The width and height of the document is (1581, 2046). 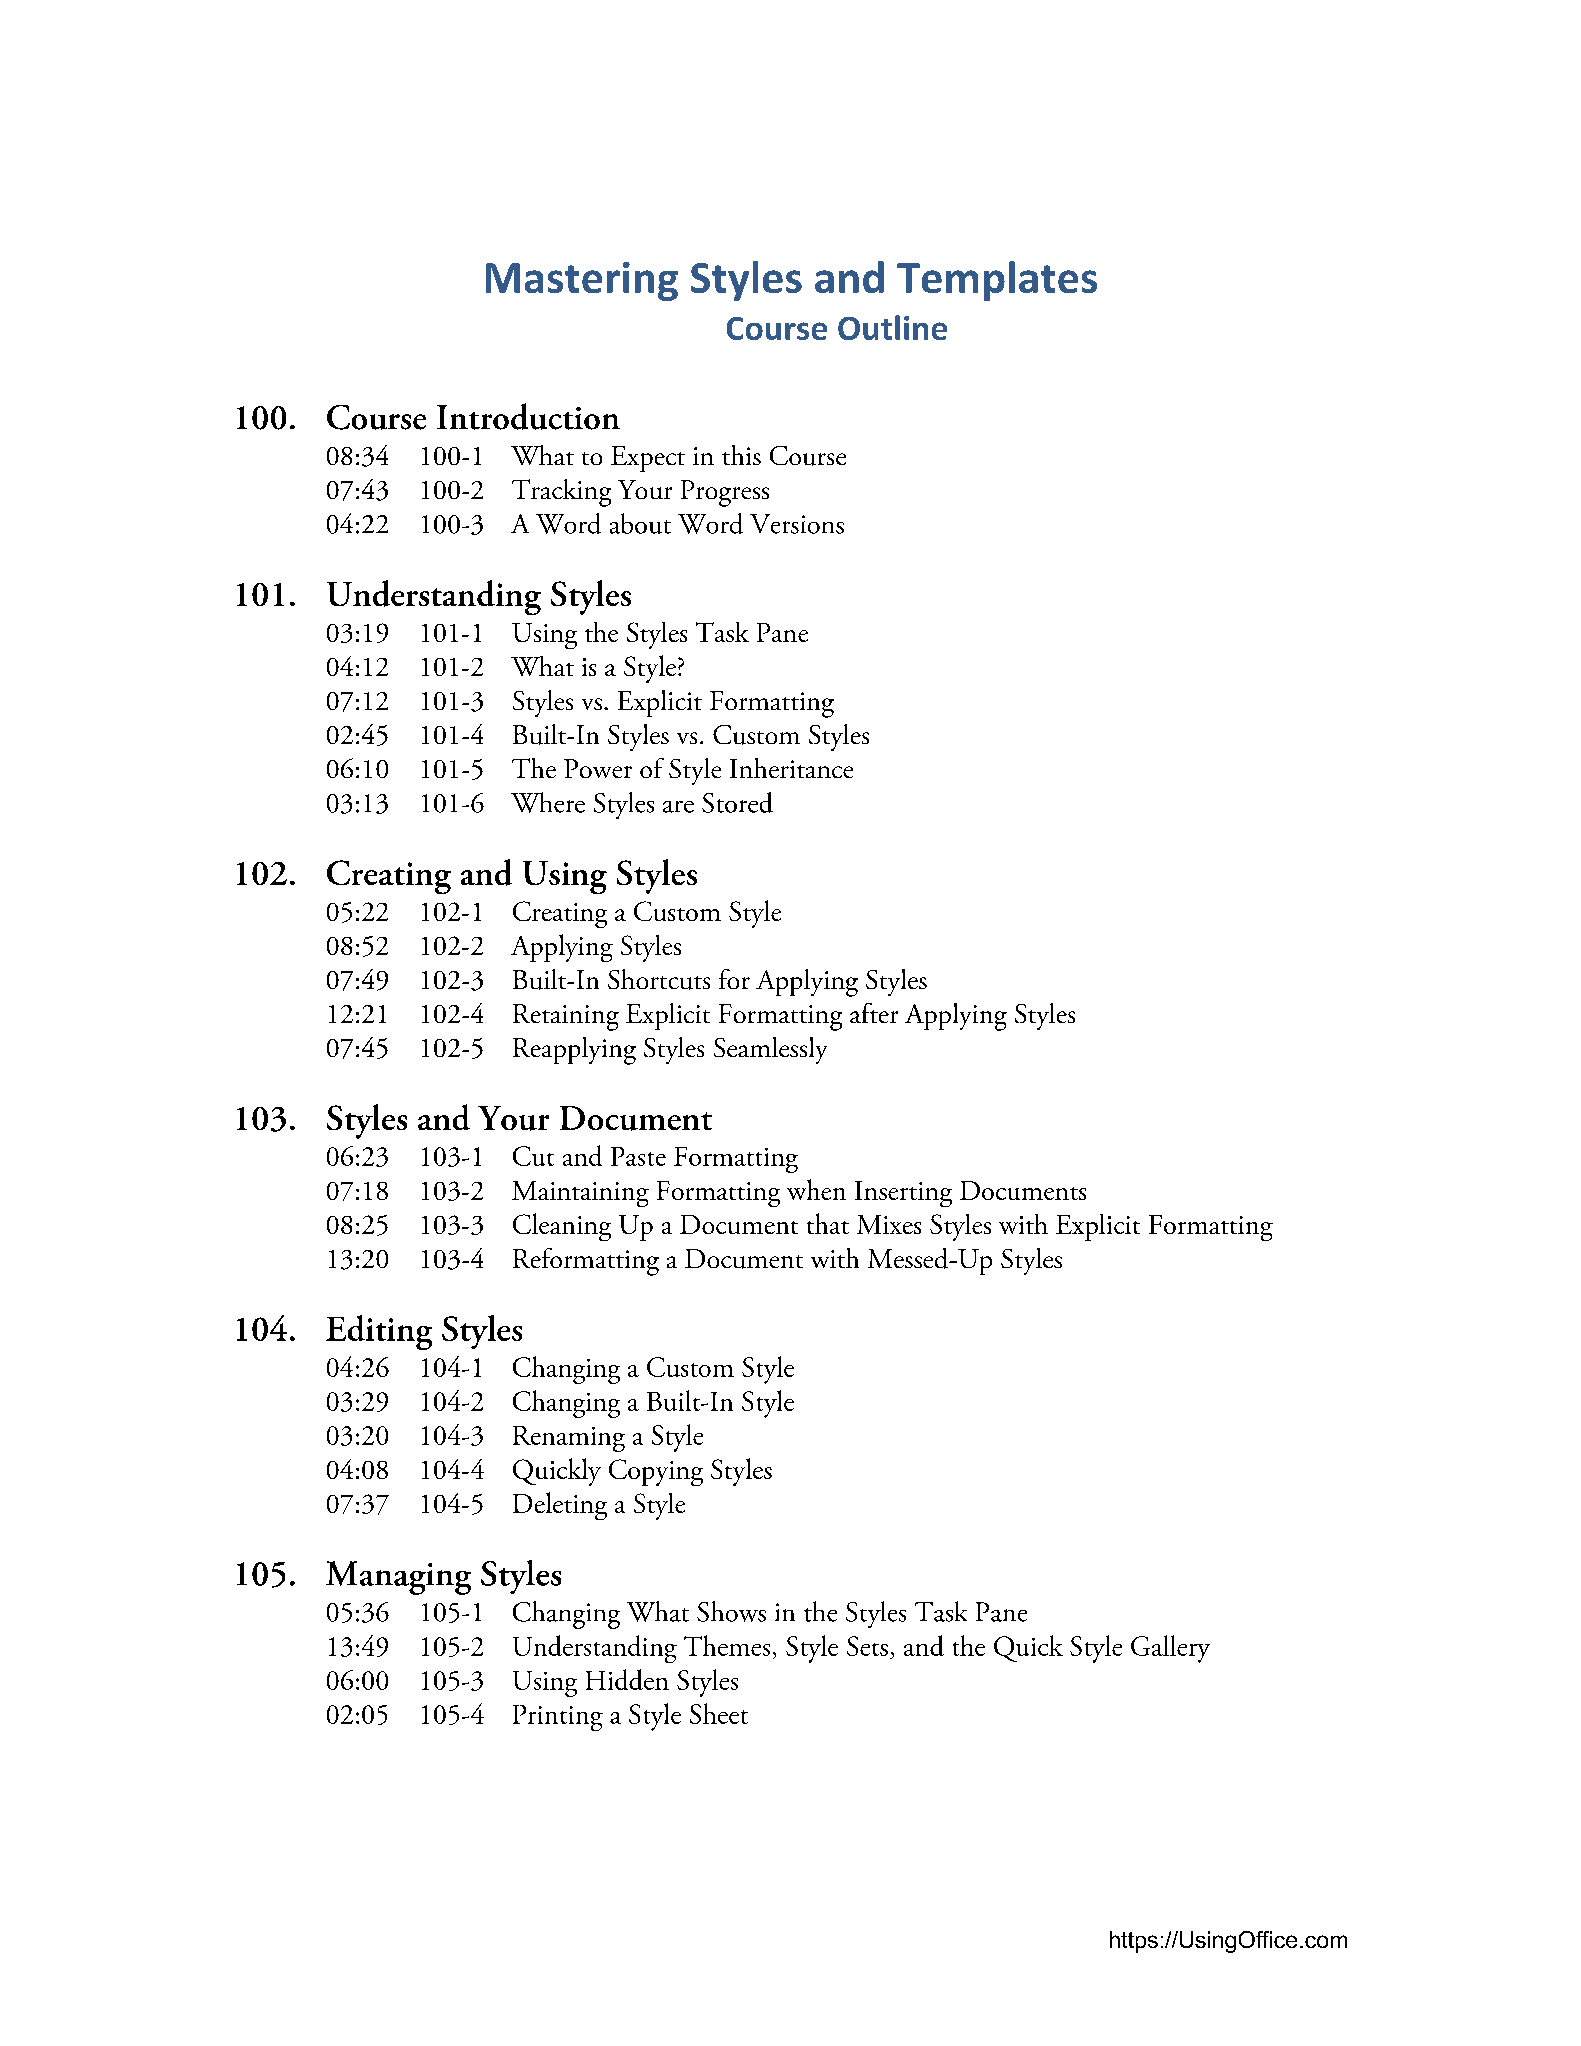 What do you see at coordinates (797, 524) in the document?
I see `Versions` at bounding box center [797, 524].
